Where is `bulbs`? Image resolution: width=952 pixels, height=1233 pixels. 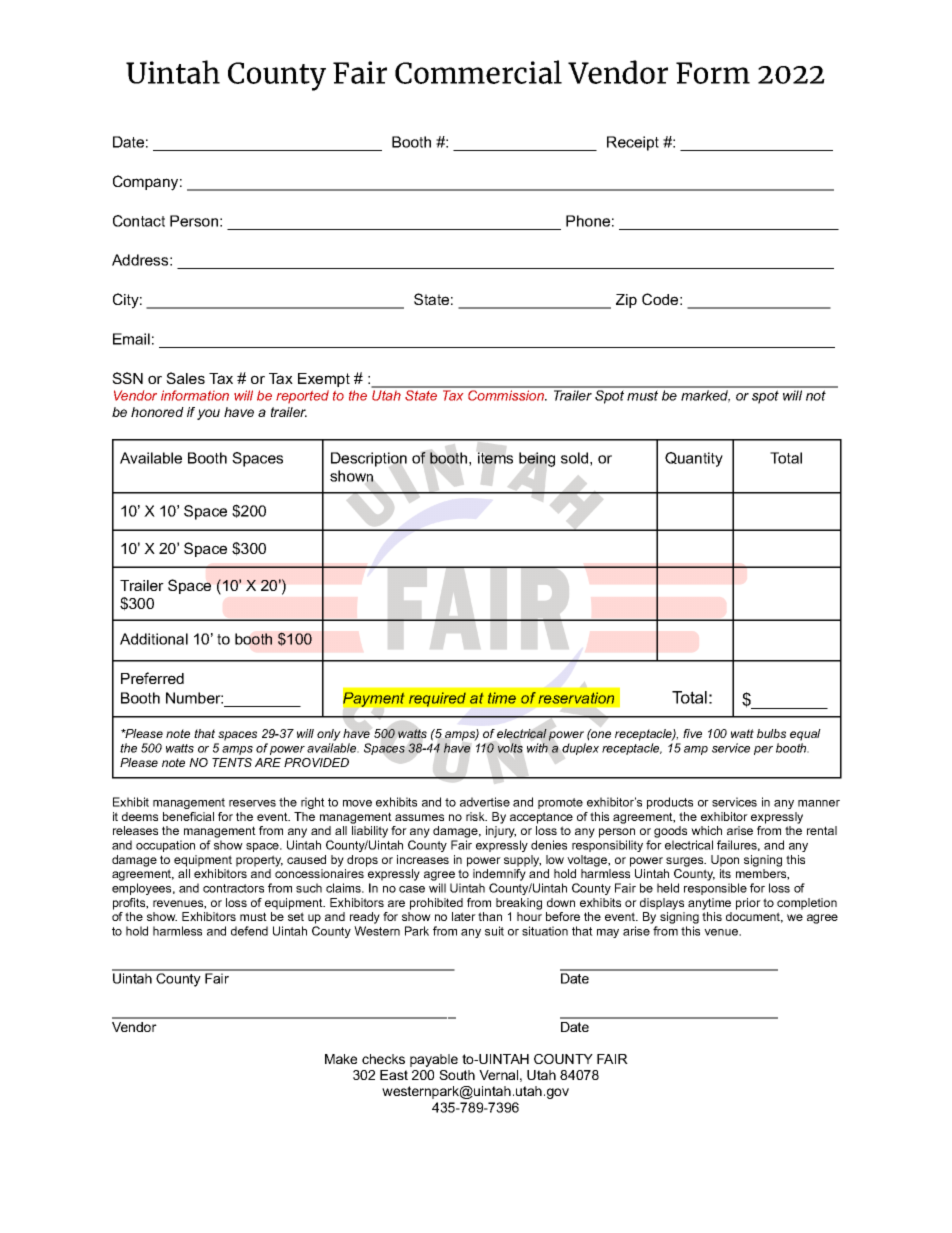
bulbs is located at coordinates (771, 733).
